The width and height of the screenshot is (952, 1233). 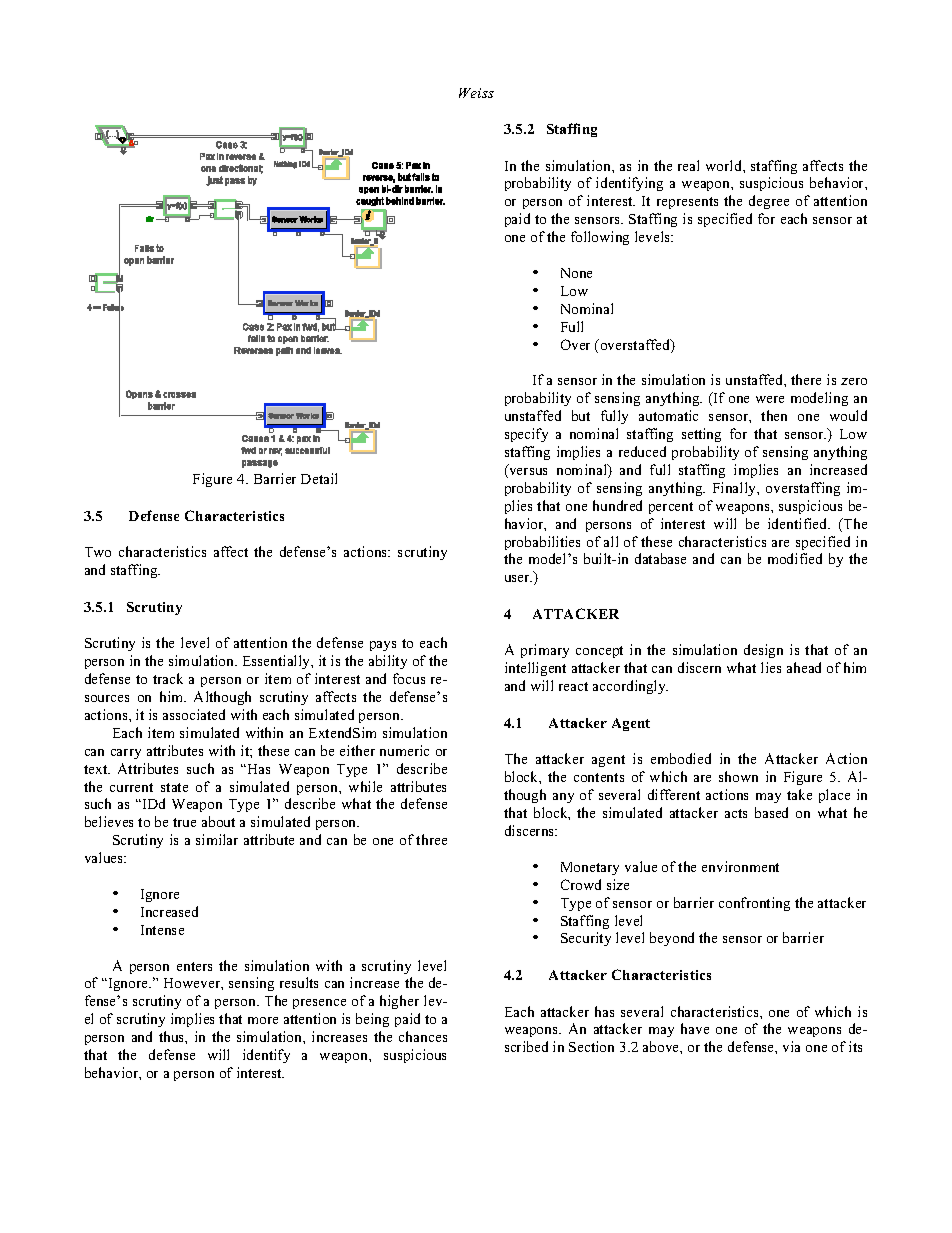 What do you see at coordinates (791, 1046) in the screenshot?
I see `via` at bounding box center [791, 1046].
